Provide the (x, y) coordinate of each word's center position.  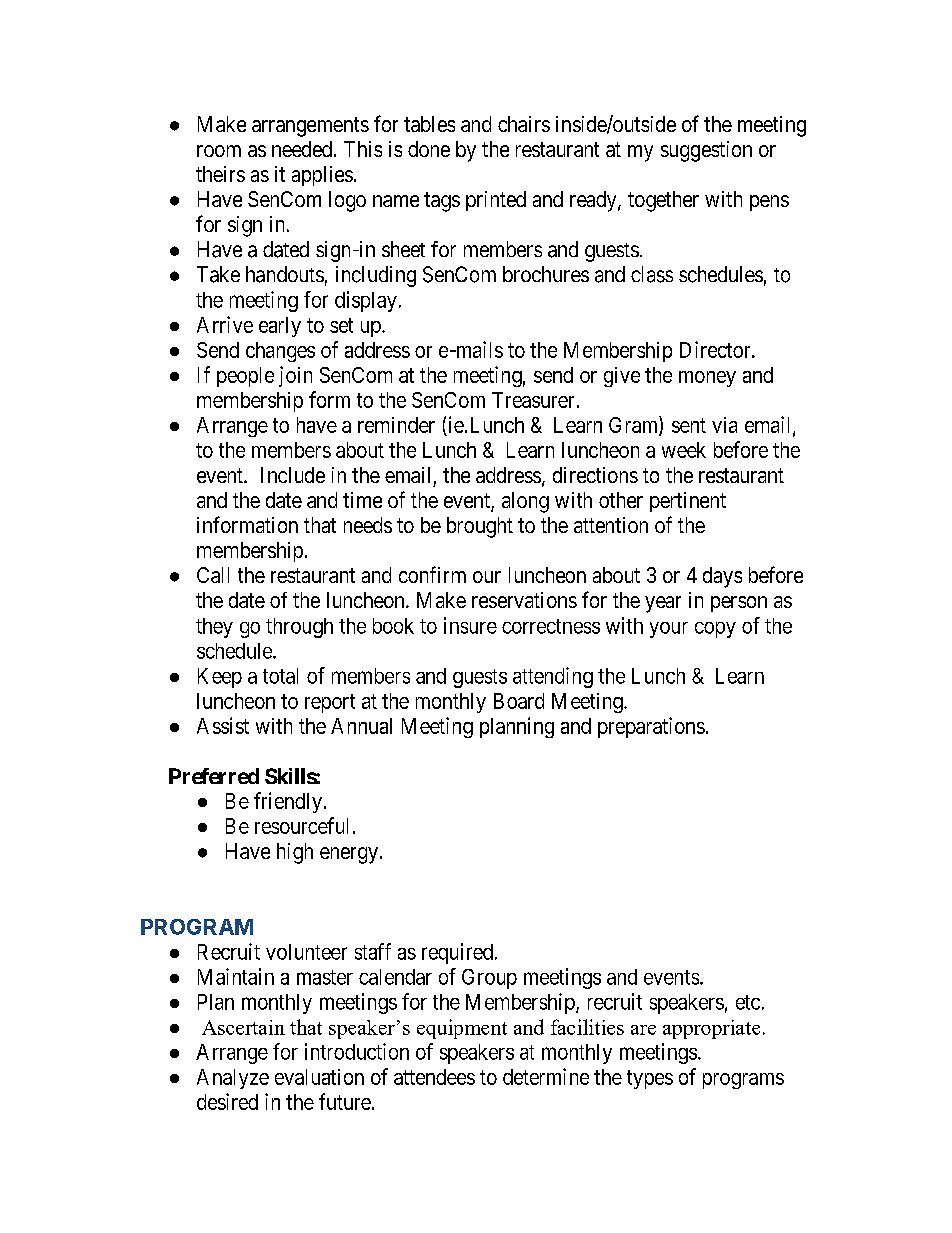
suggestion (706, 151)
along (525, 502)
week (684, 450)
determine (546, 1076)
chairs (524, 124)
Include (293, 475)
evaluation (319, 1077)
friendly (289, 802)
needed (302, 149)
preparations (651, 727)
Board (519, 701)
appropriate (711, 1029)
